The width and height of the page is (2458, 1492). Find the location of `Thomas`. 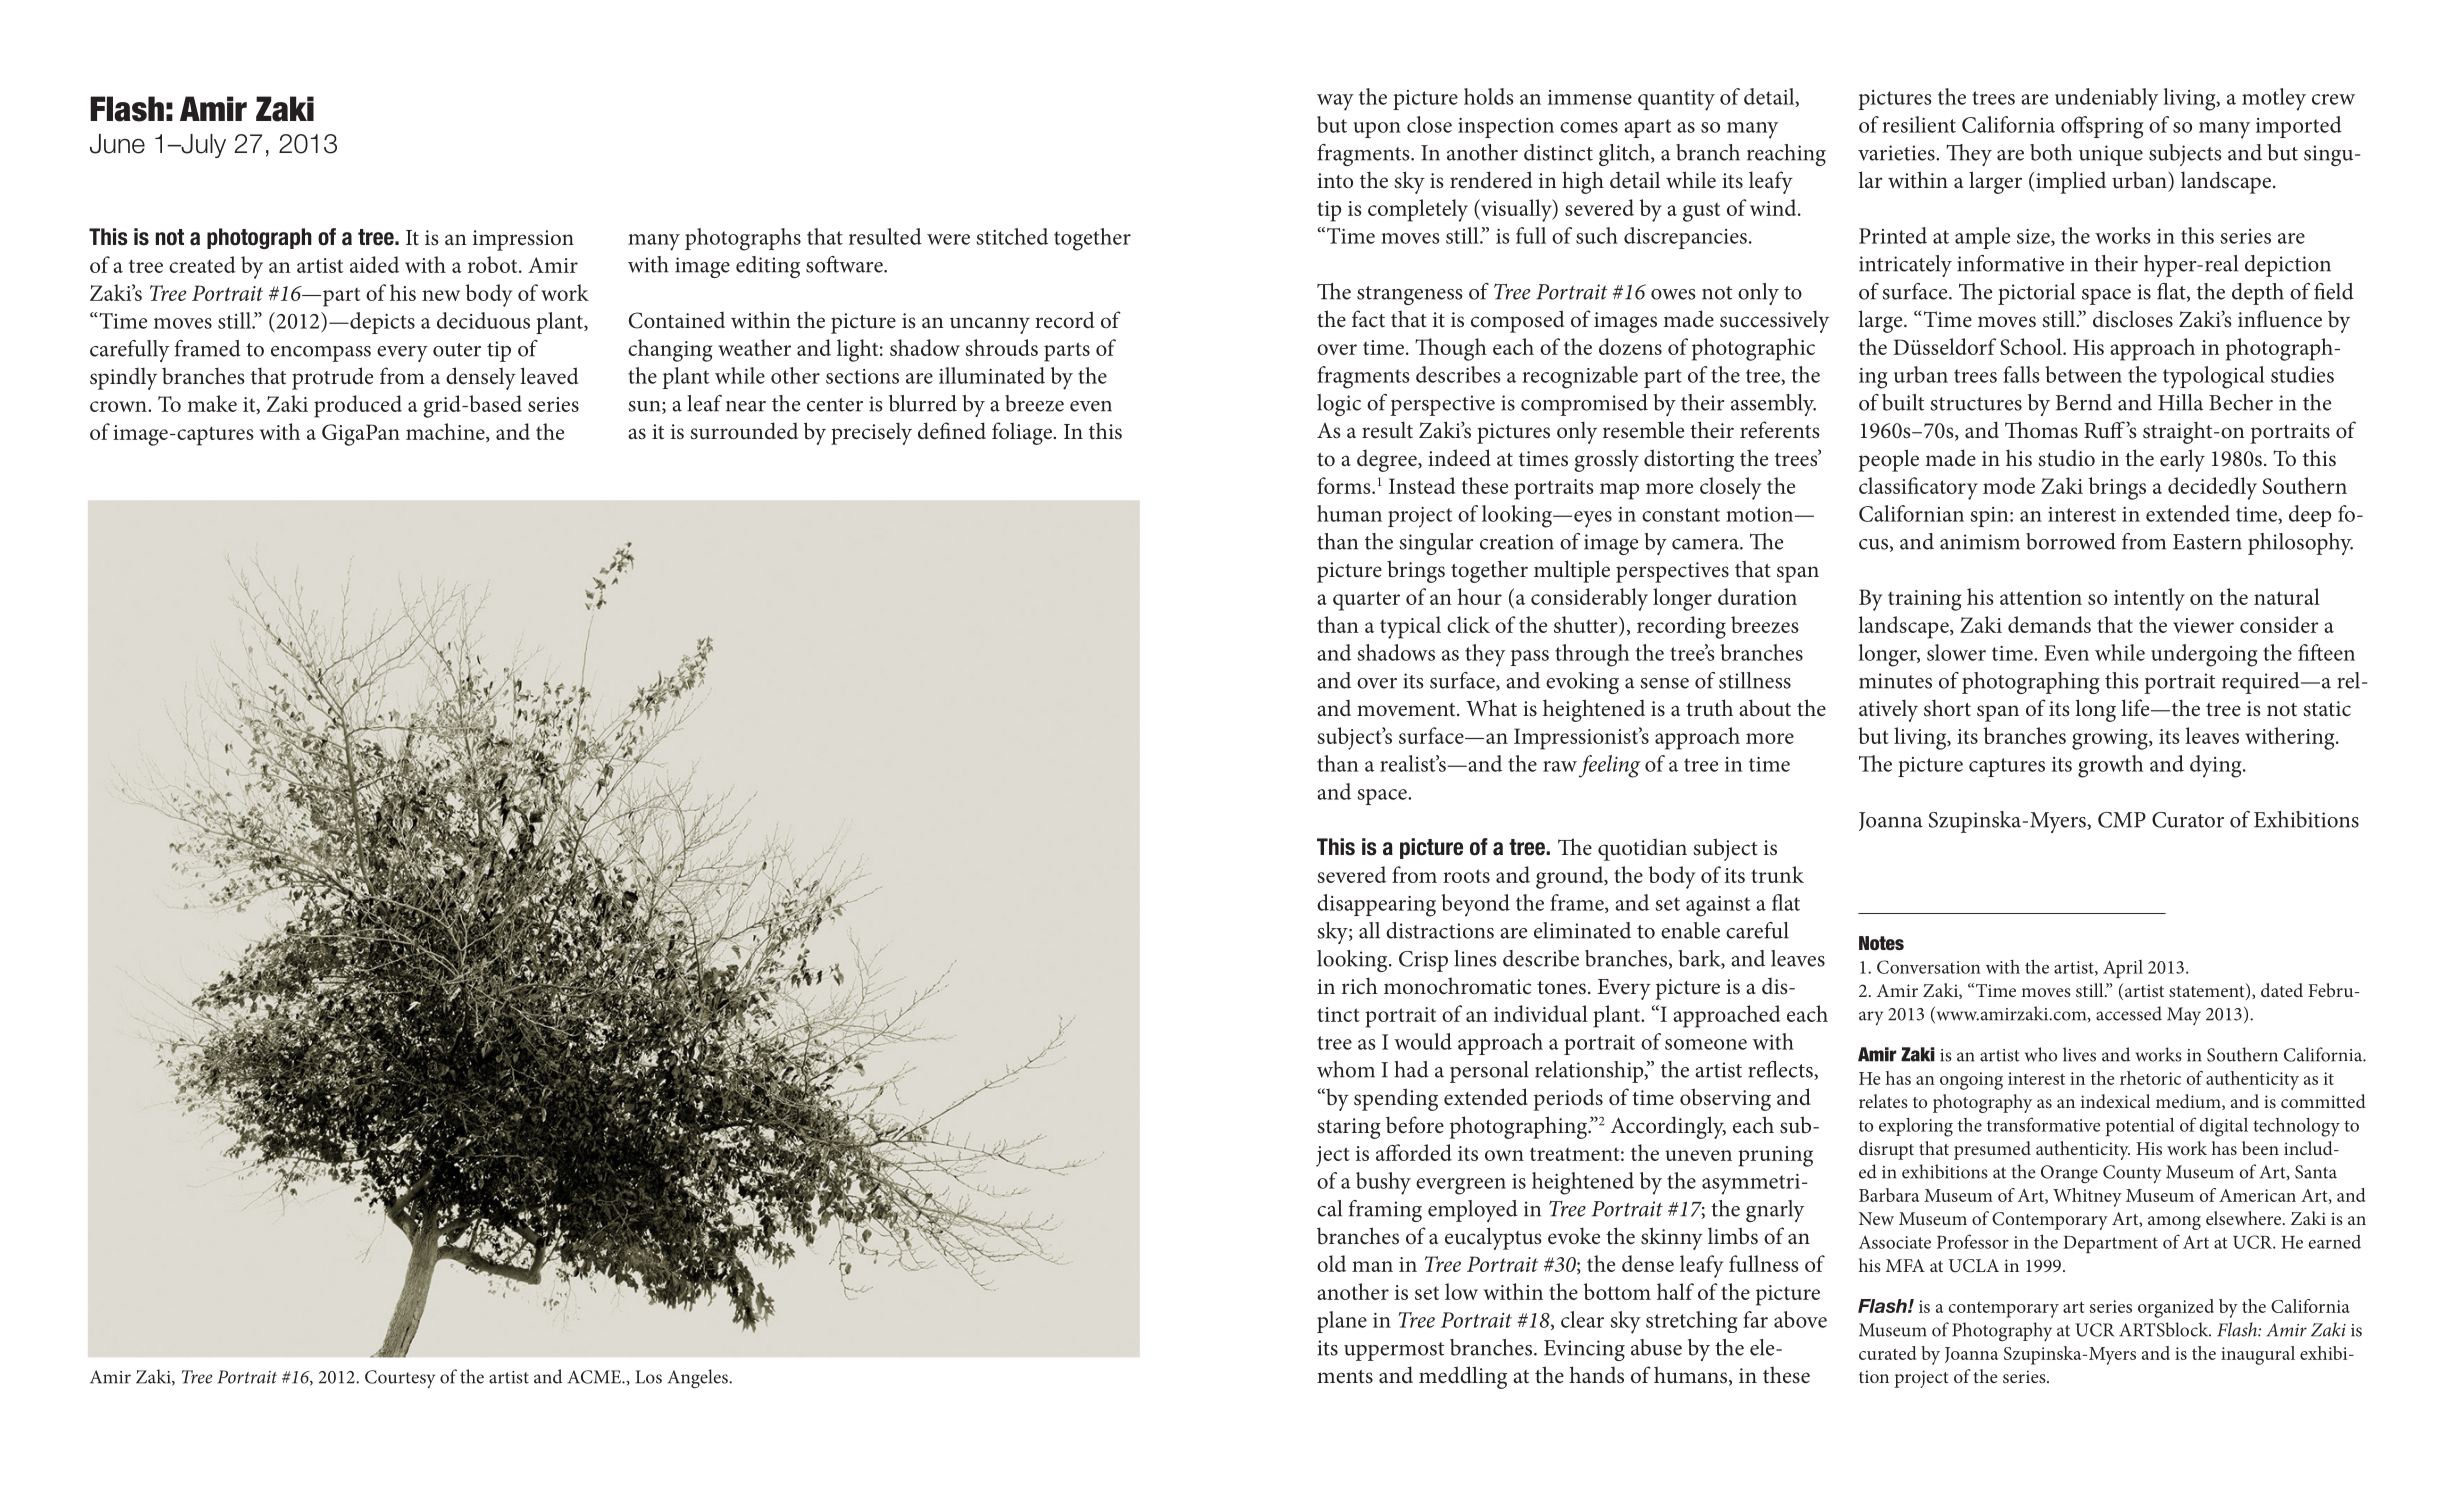

Thomas is located at coordinates (2041, 430).
